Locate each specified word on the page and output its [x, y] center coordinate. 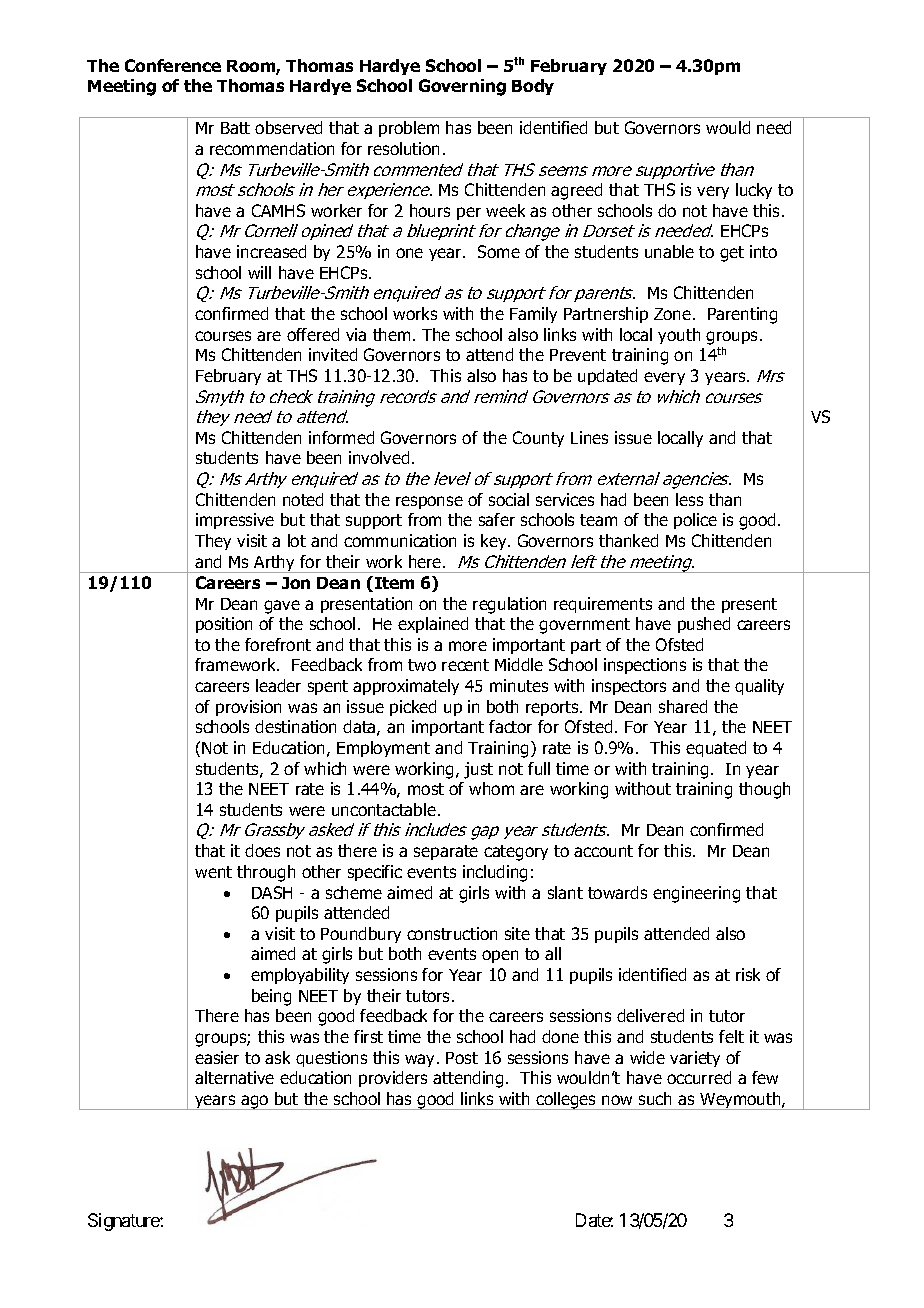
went [213, 872]
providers [393, 1079]
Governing [462, 87]
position [224, 625]
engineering [696, 894]
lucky [754, 191]
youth [679, 336]
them [391, 334]
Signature [124, 1222]
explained [433, 625]
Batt [235, 128]
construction [452, 933]
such [655, 1098]
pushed [704, 625]
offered [313, 334]
